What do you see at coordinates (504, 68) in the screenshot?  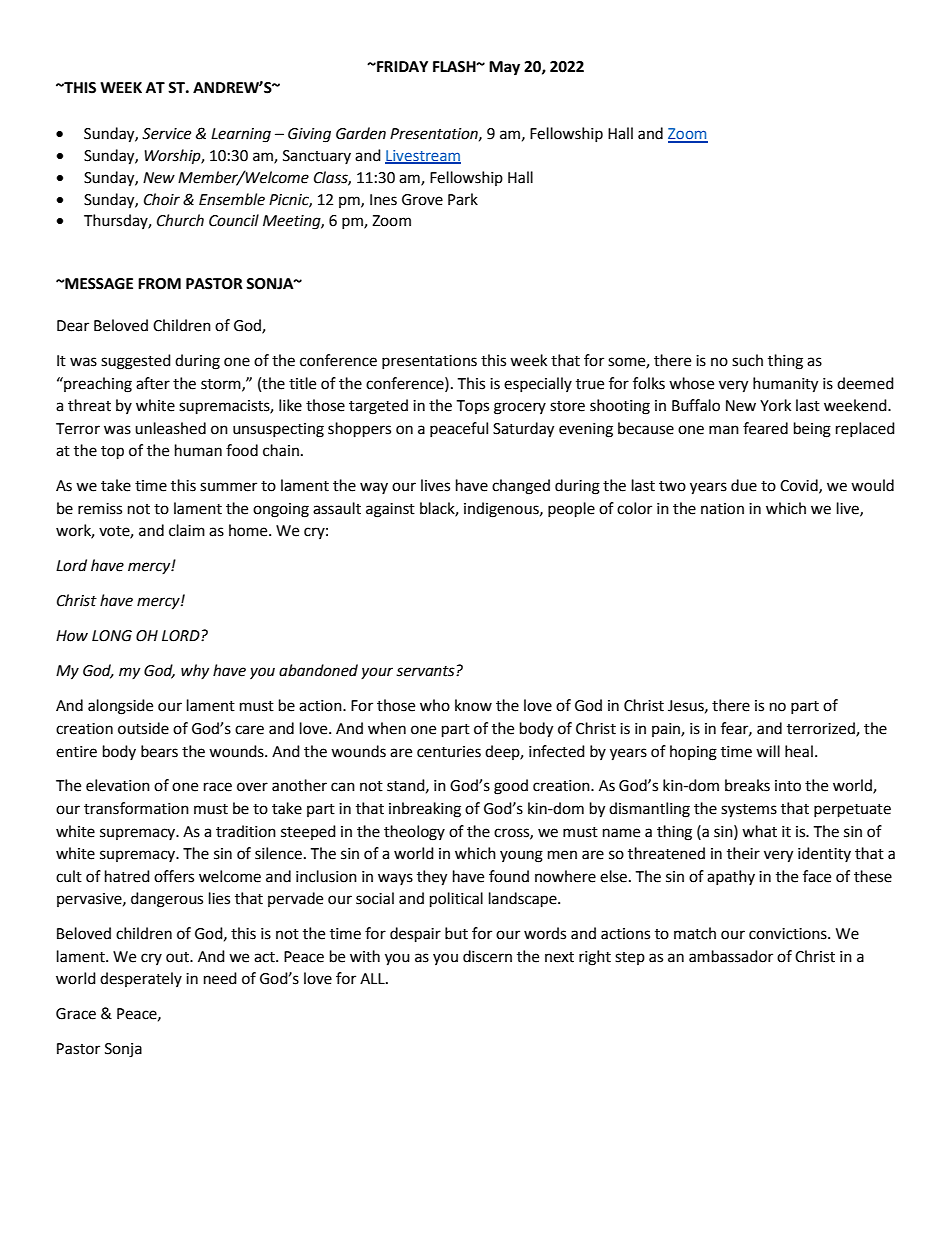 I see `May` at bounding box center [504, 68].
